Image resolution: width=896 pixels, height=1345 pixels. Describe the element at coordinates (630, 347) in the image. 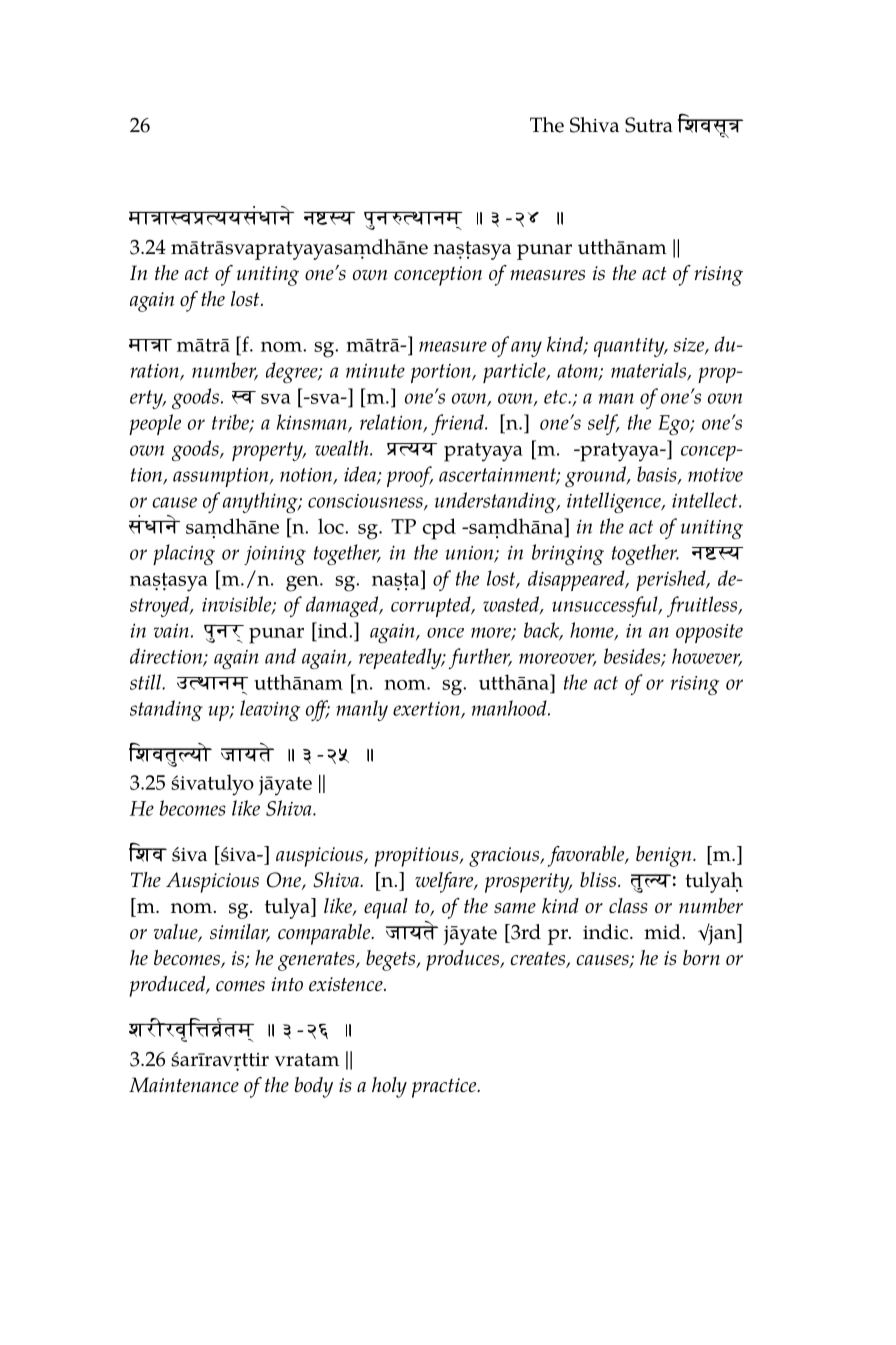

I see `quantity` at that location.
